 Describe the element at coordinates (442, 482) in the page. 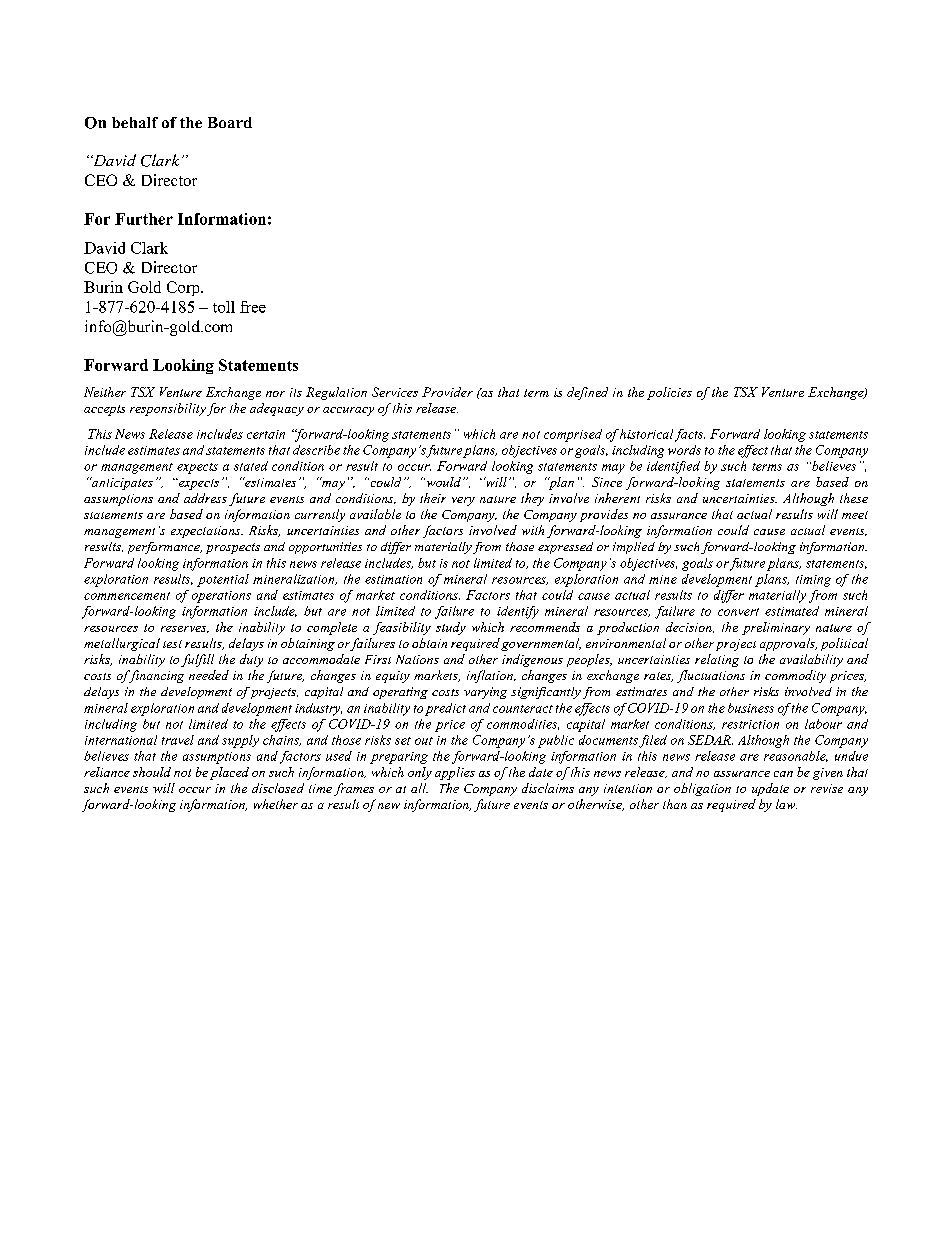

I see `would` at that location.
